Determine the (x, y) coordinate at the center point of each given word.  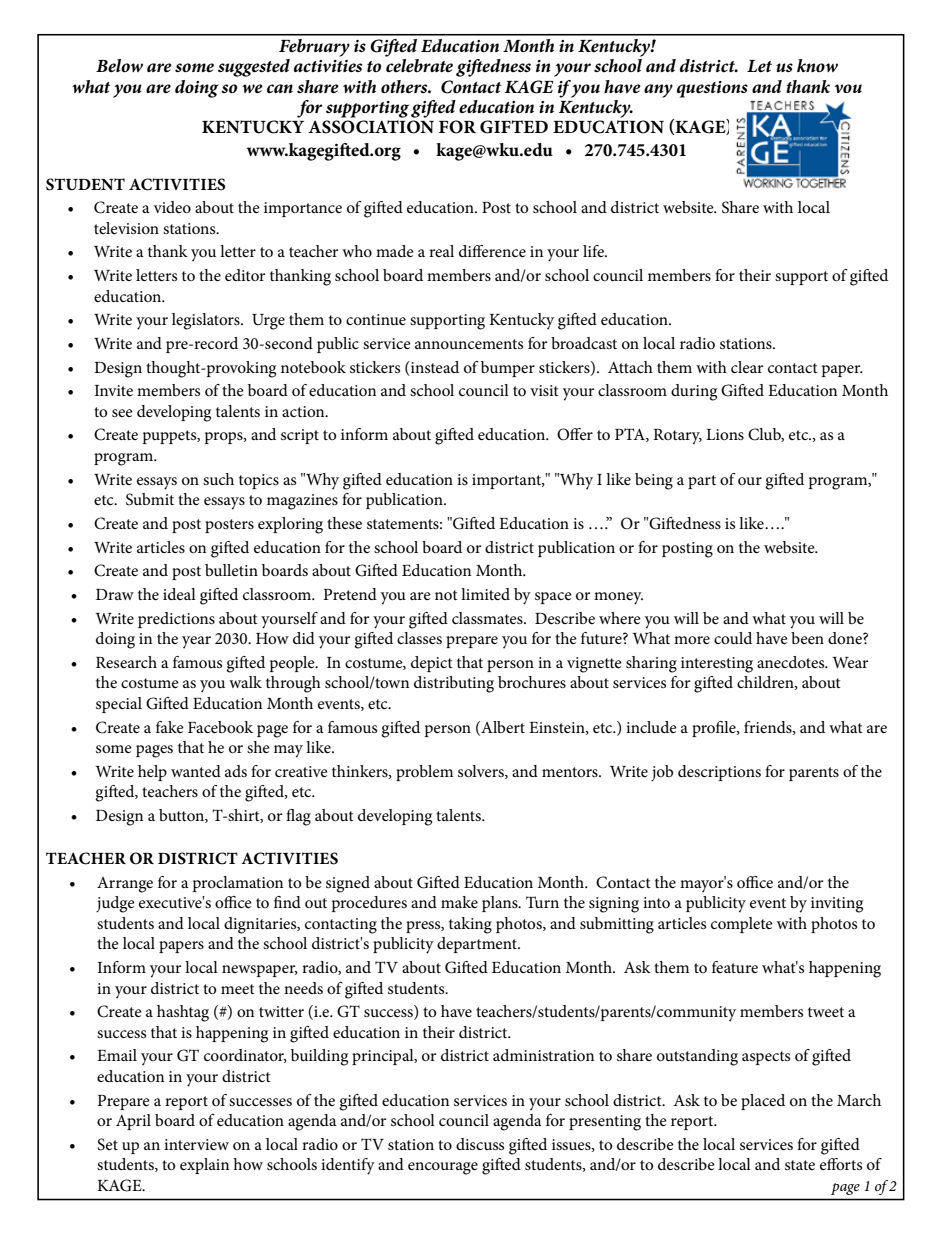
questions (712, 89)
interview (196, 1144)
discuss (480, 1144)
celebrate (419, 66)
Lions (725, 434)
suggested (254, 68)
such (218, 479)
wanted (196, 771)
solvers (482, 772)
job (662, 773)
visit (544, 390)
